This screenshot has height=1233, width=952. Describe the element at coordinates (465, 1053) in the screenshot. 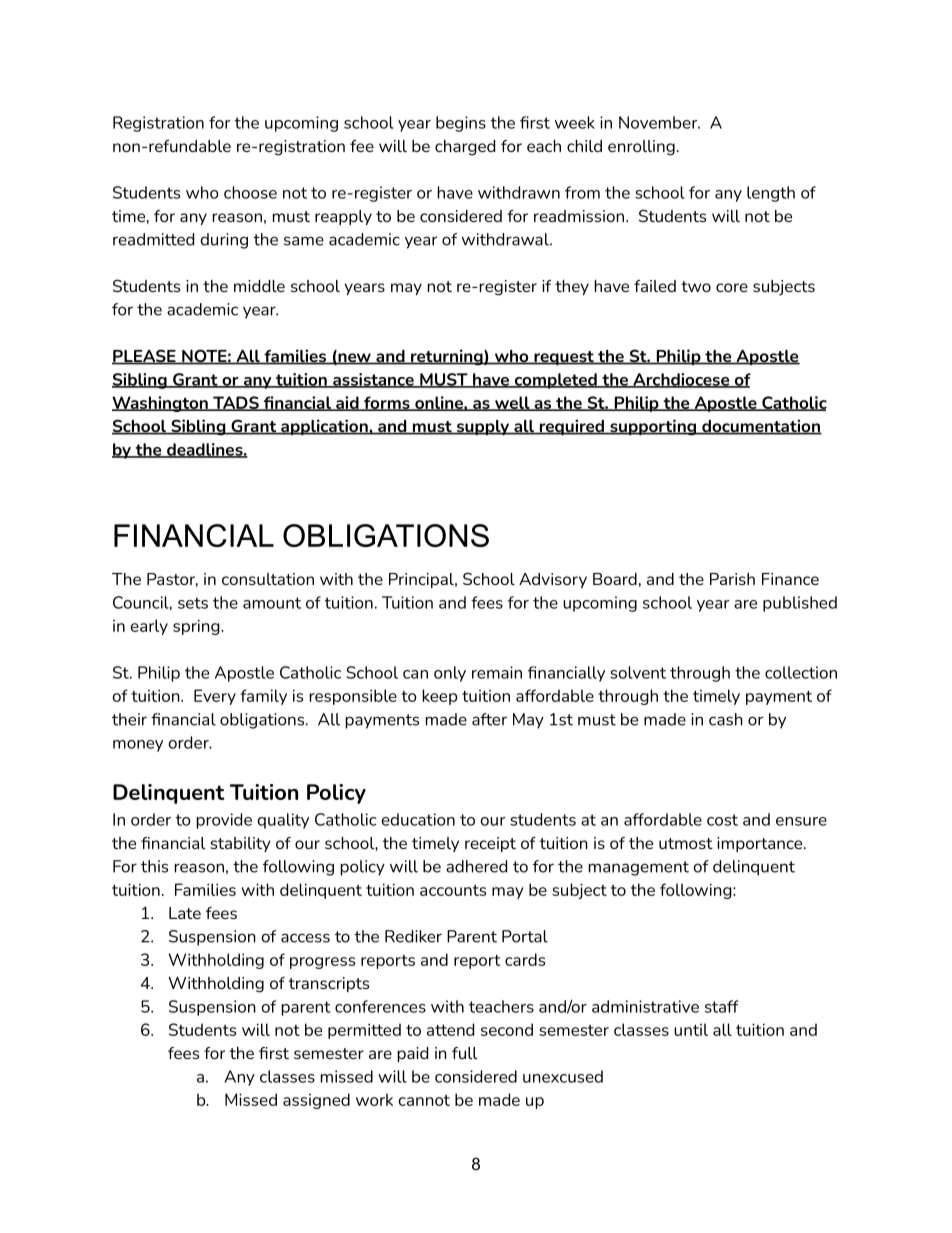

I see `full` at that location.
